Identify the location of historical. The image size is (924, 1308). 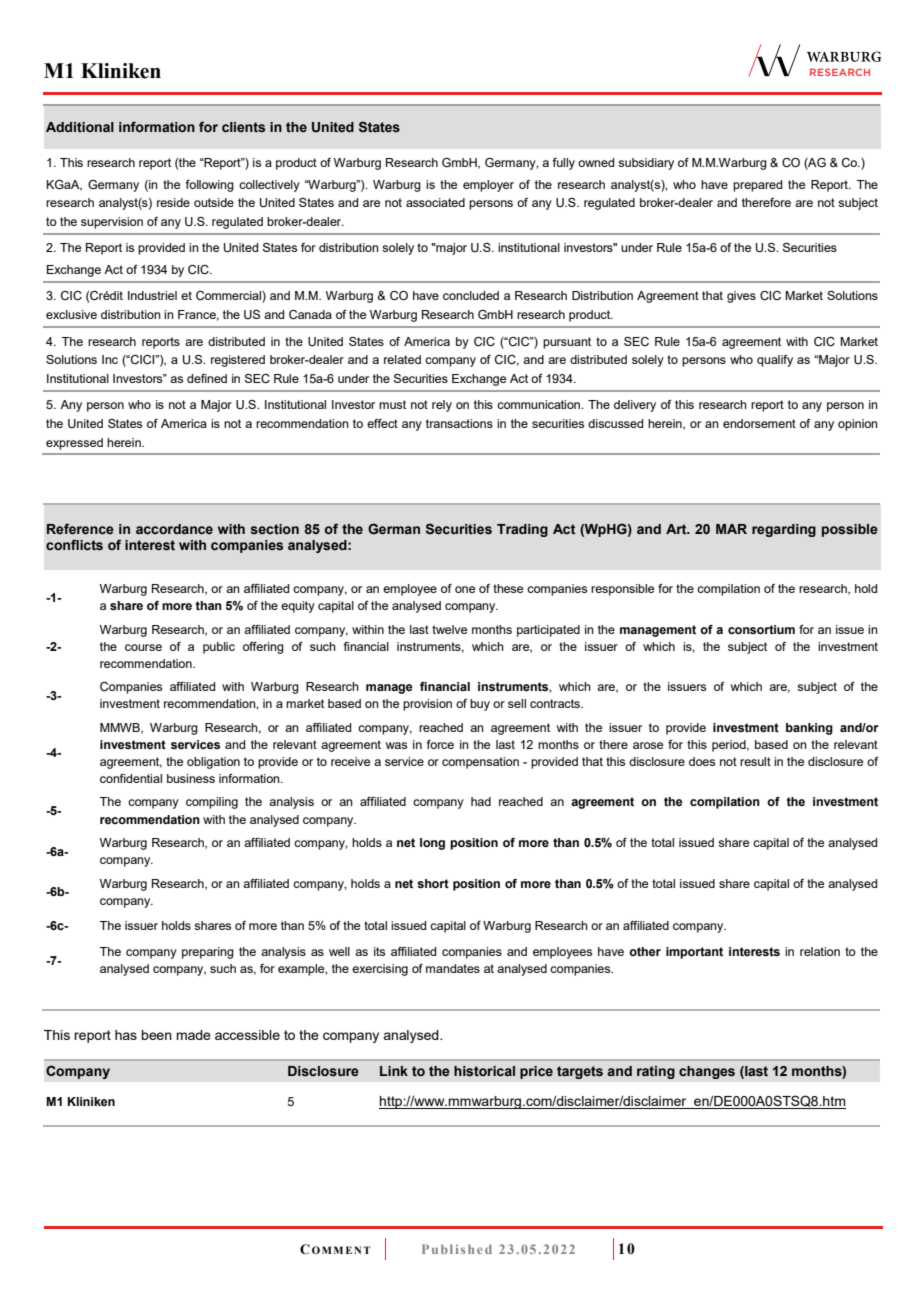
(484, 1071).
